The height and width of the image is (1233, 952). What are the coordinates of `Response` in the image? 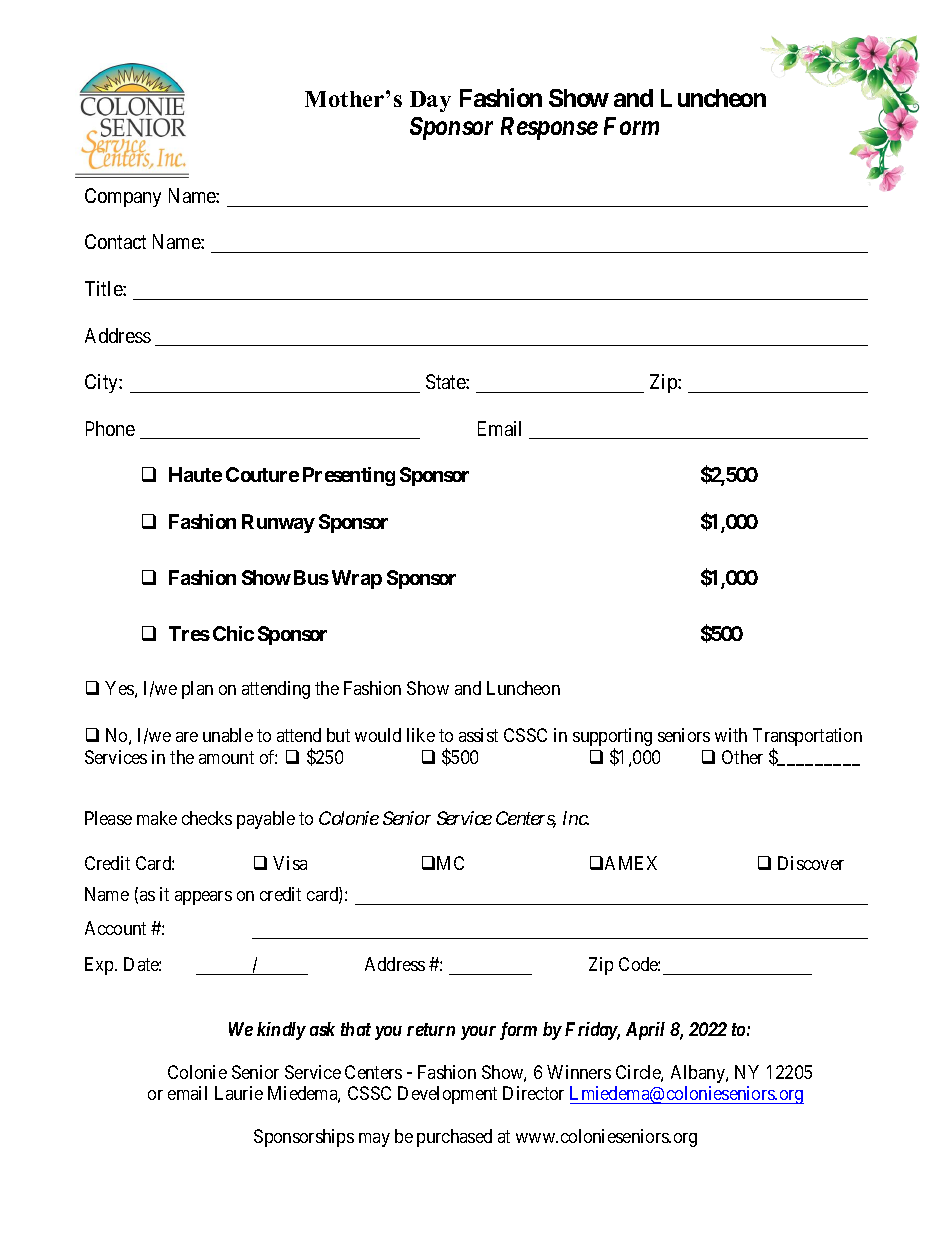 It's located at (549, 128).
